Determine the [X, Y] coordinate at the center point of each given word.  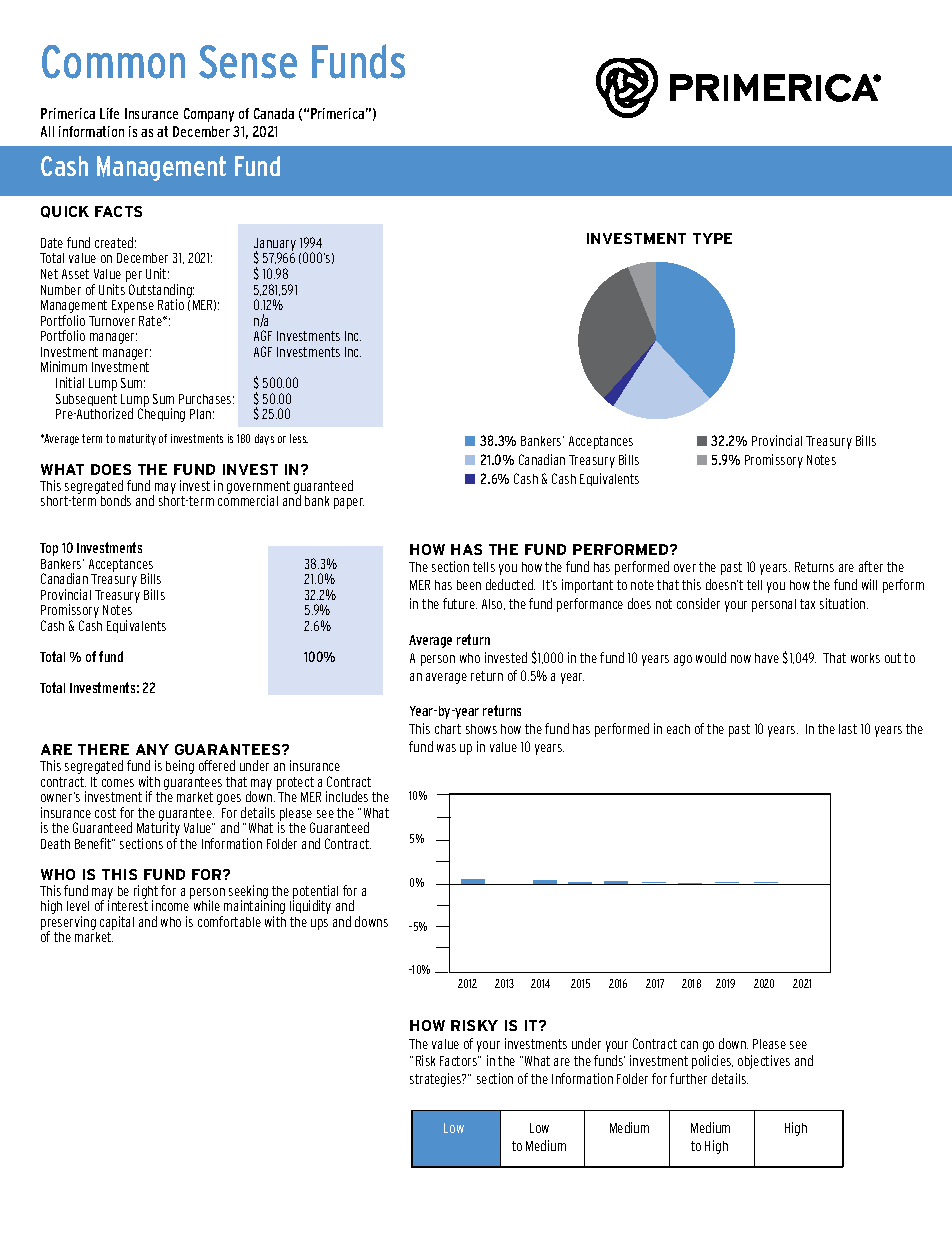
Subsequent [86, 401]
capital [117, 923]
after [871, 566]
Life [109, 113]
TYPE [712, 238]
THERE [103, 749]
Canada [274, 113]
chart [448, 729]
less [299, 438]
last [848, 729]
